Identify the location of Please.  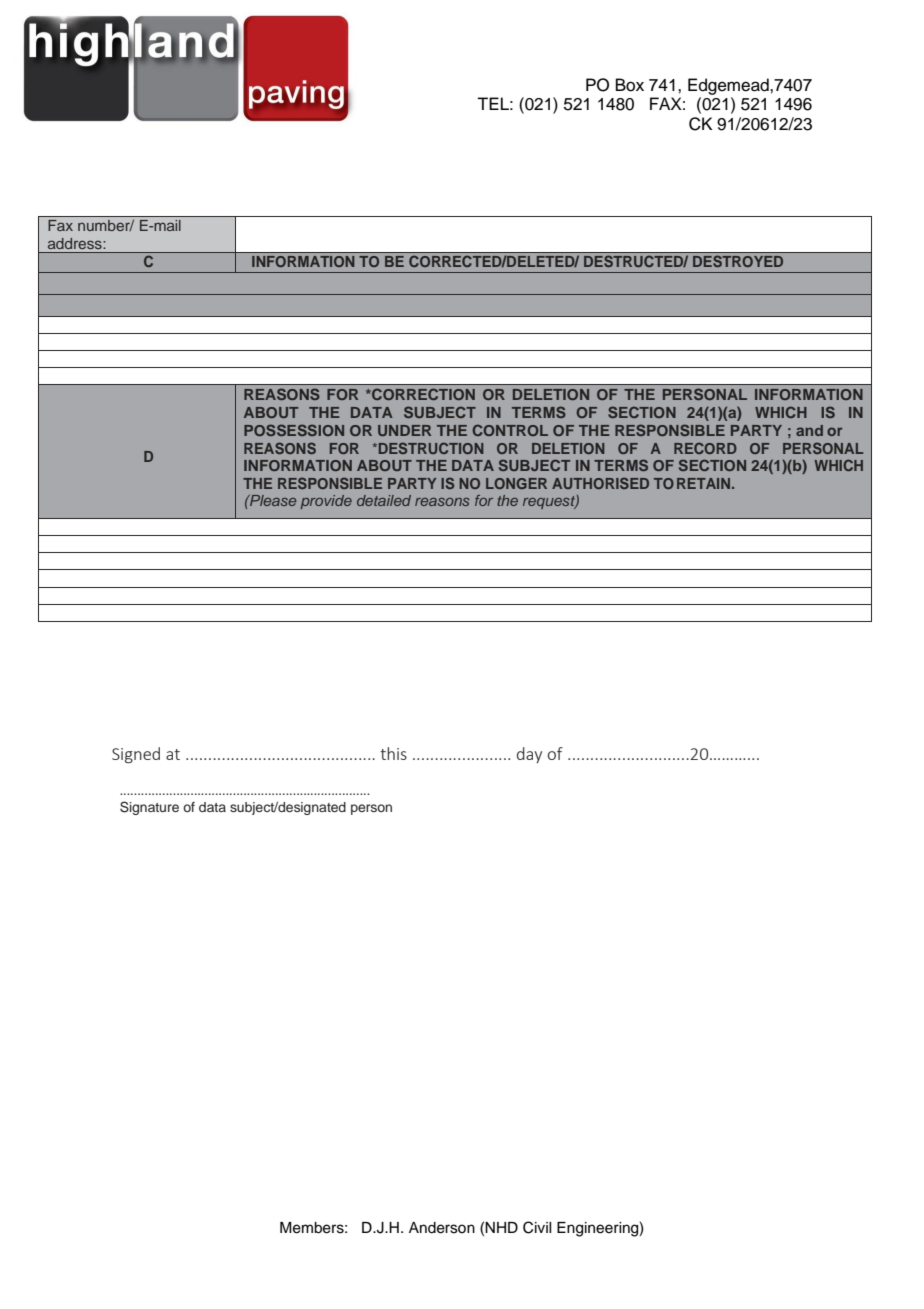
(272, 500).
